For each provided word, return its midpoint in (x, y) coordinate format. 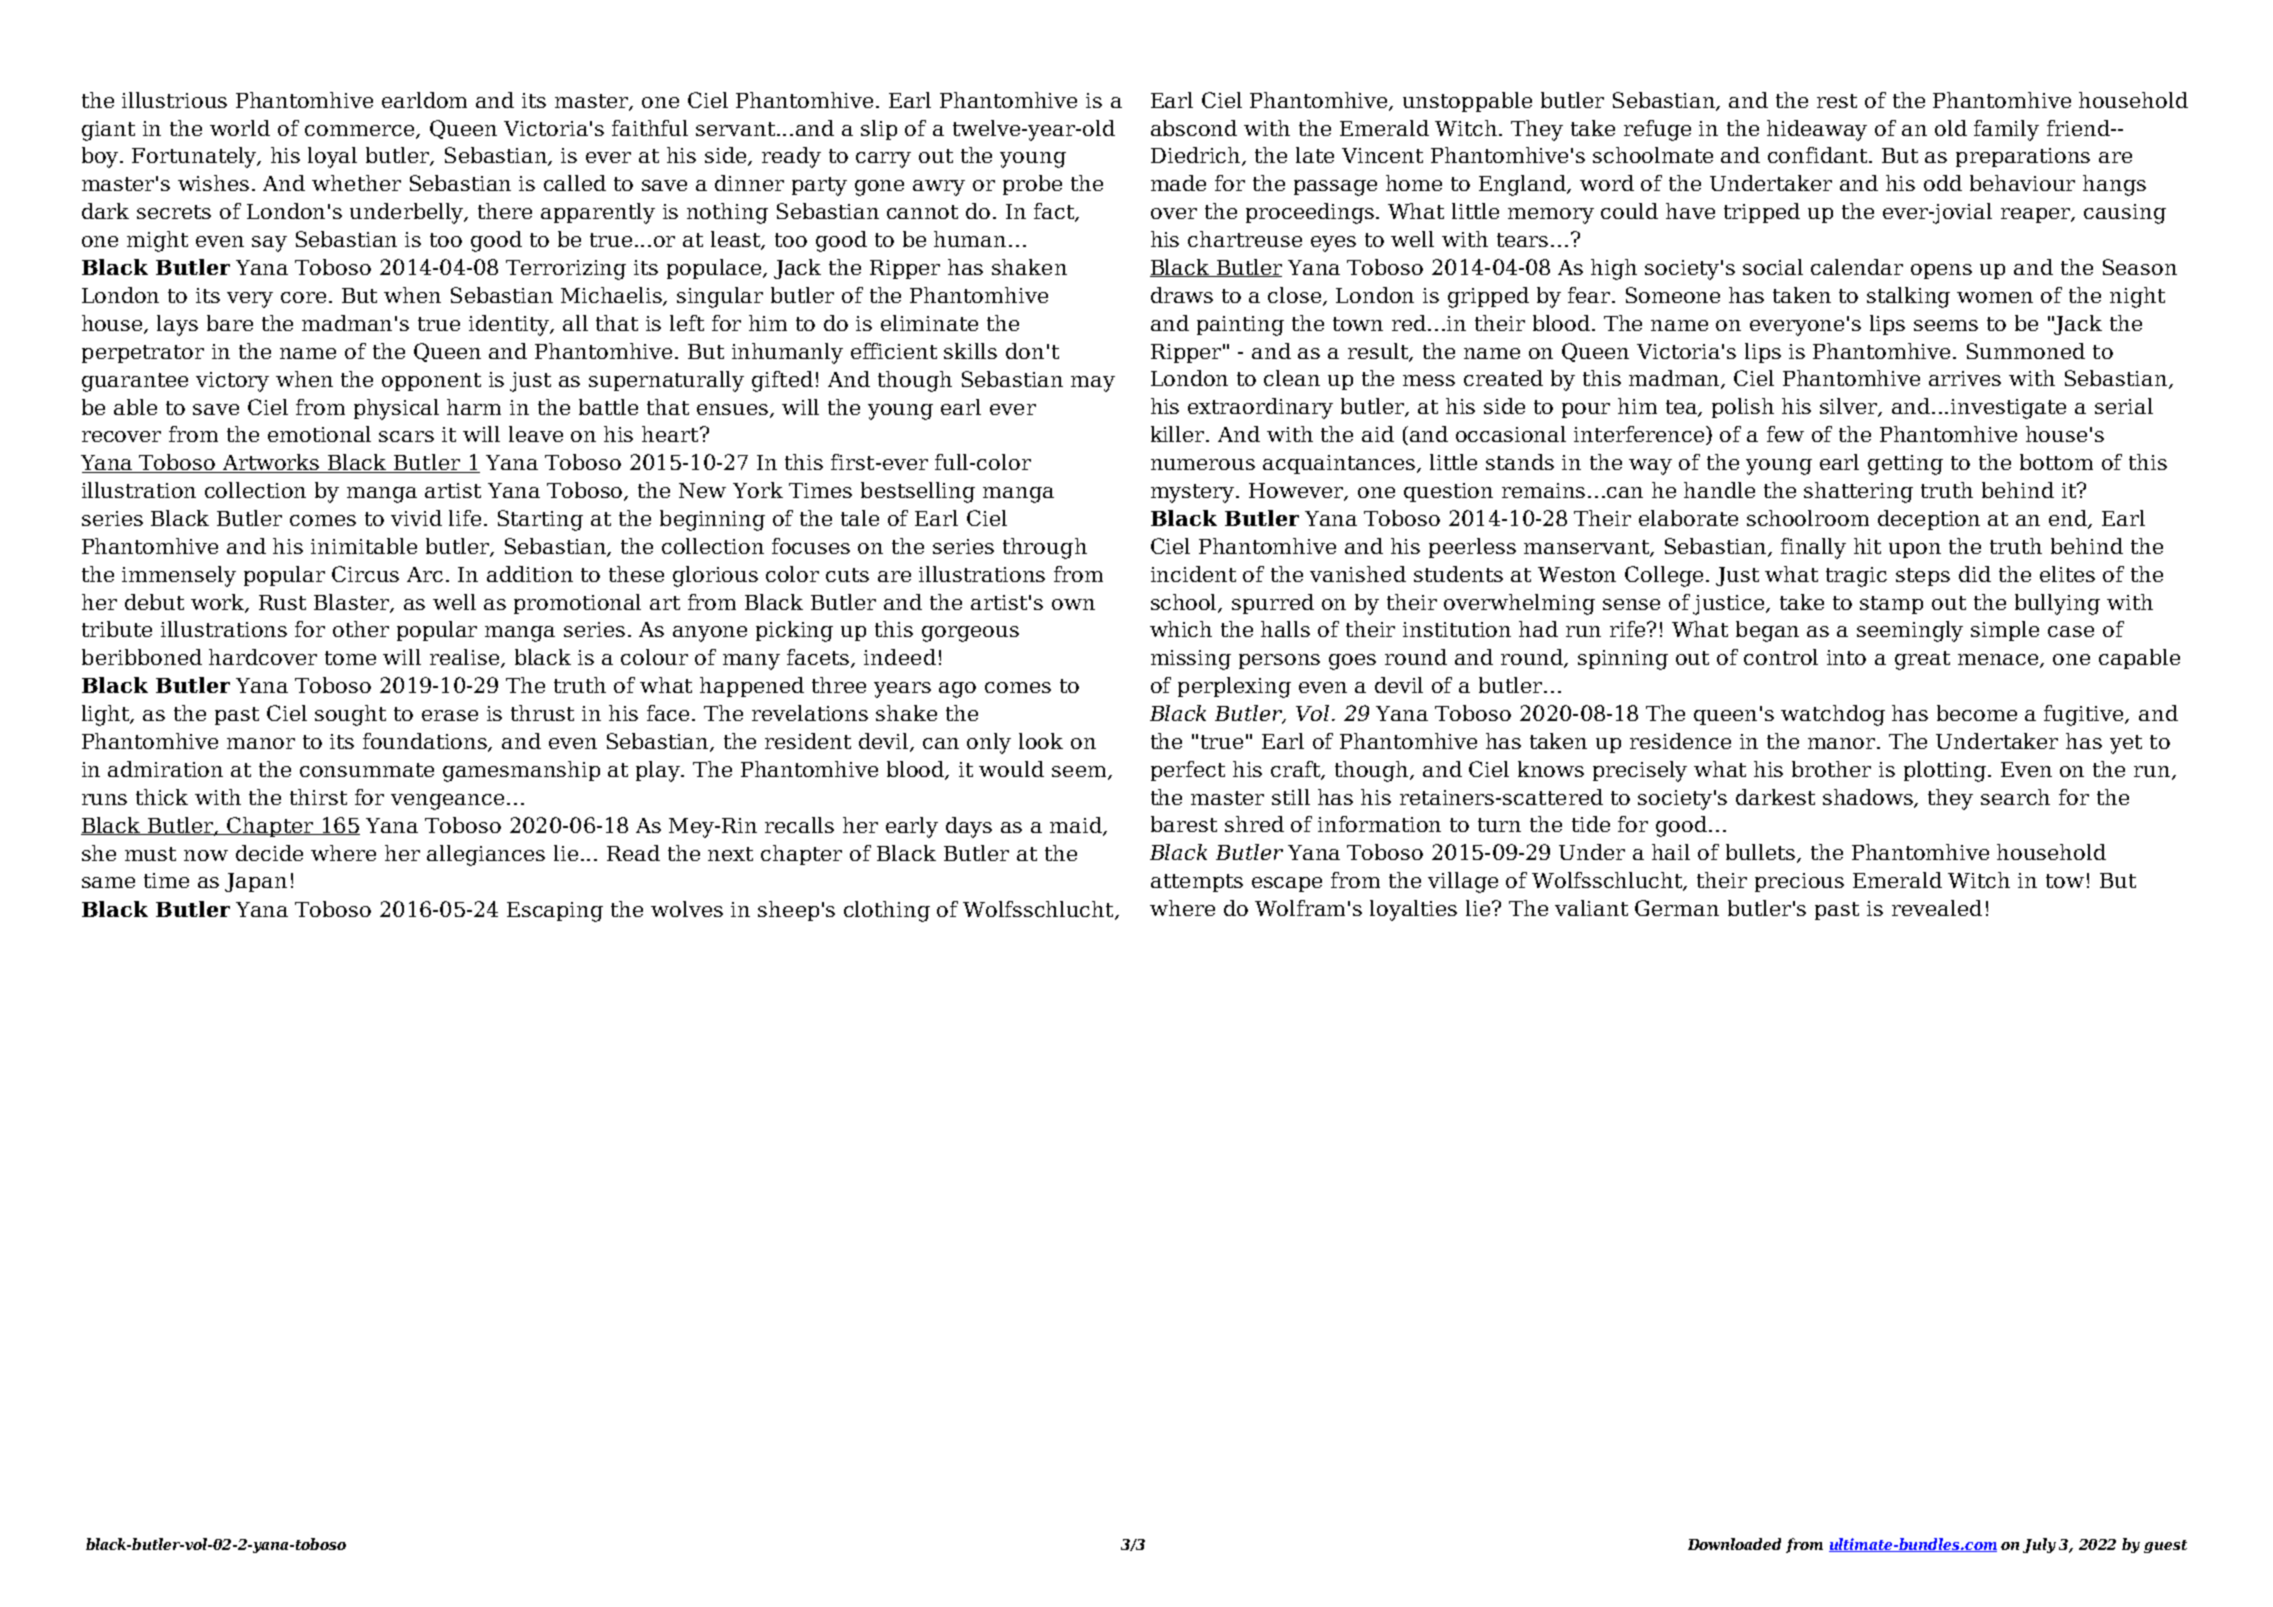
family (2006, 130)
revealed (1937, 908)
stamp (1891, 605)
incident (1193, 574)
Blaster (353, 603)
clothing (887, 911)
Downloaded (1734, 1544)
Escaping (555, 912)
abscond (1194, 128)
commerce (361, 131)
